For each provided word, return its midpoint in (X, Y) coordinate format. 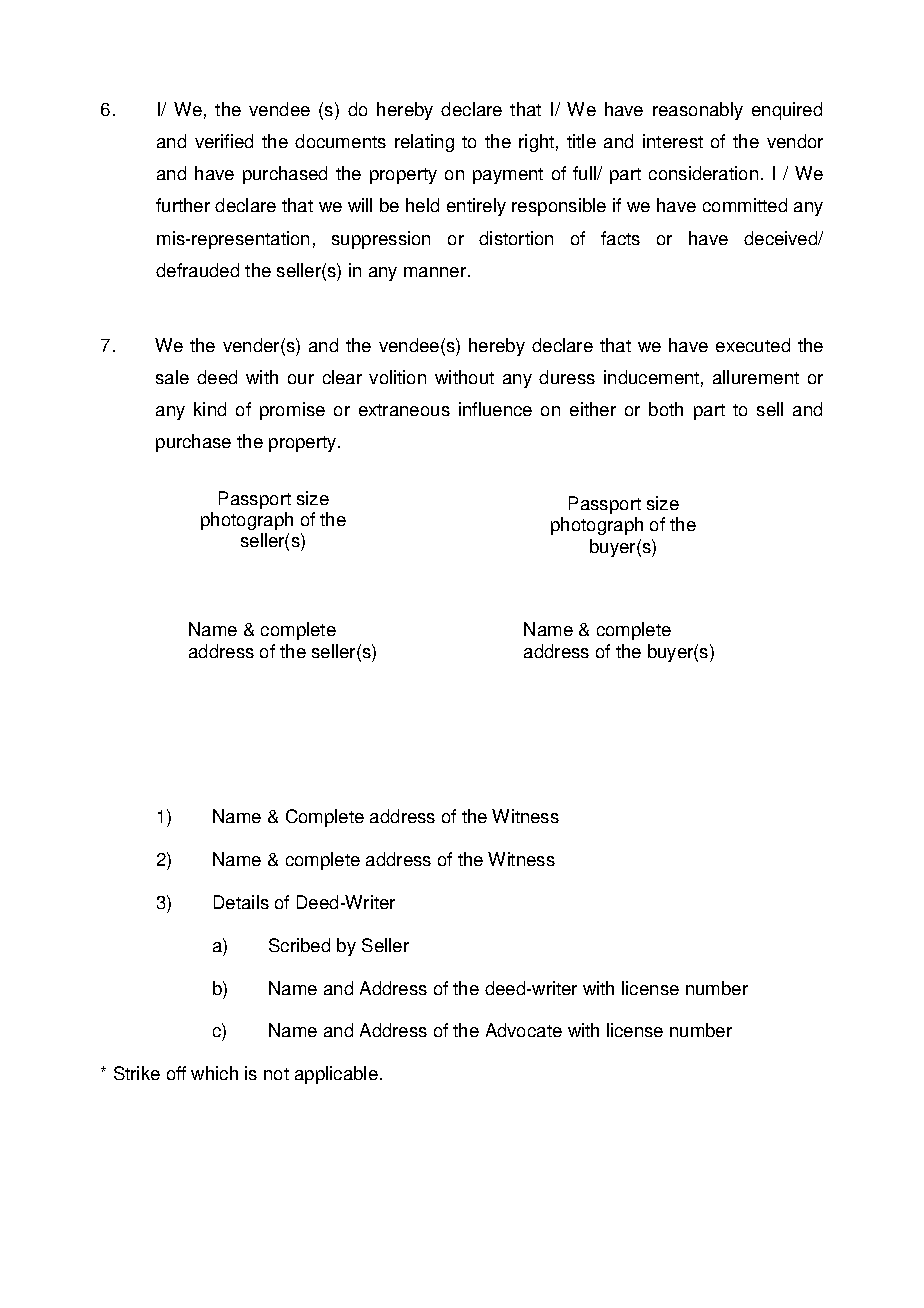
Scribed (299, 945)
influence (495, 409)
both (666, 409)
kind (210, 409)
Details (241, 902)
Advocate (524, 1030)
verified (224, 141)
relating (424, 143)
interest (673, 141)
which (214, 1073)
